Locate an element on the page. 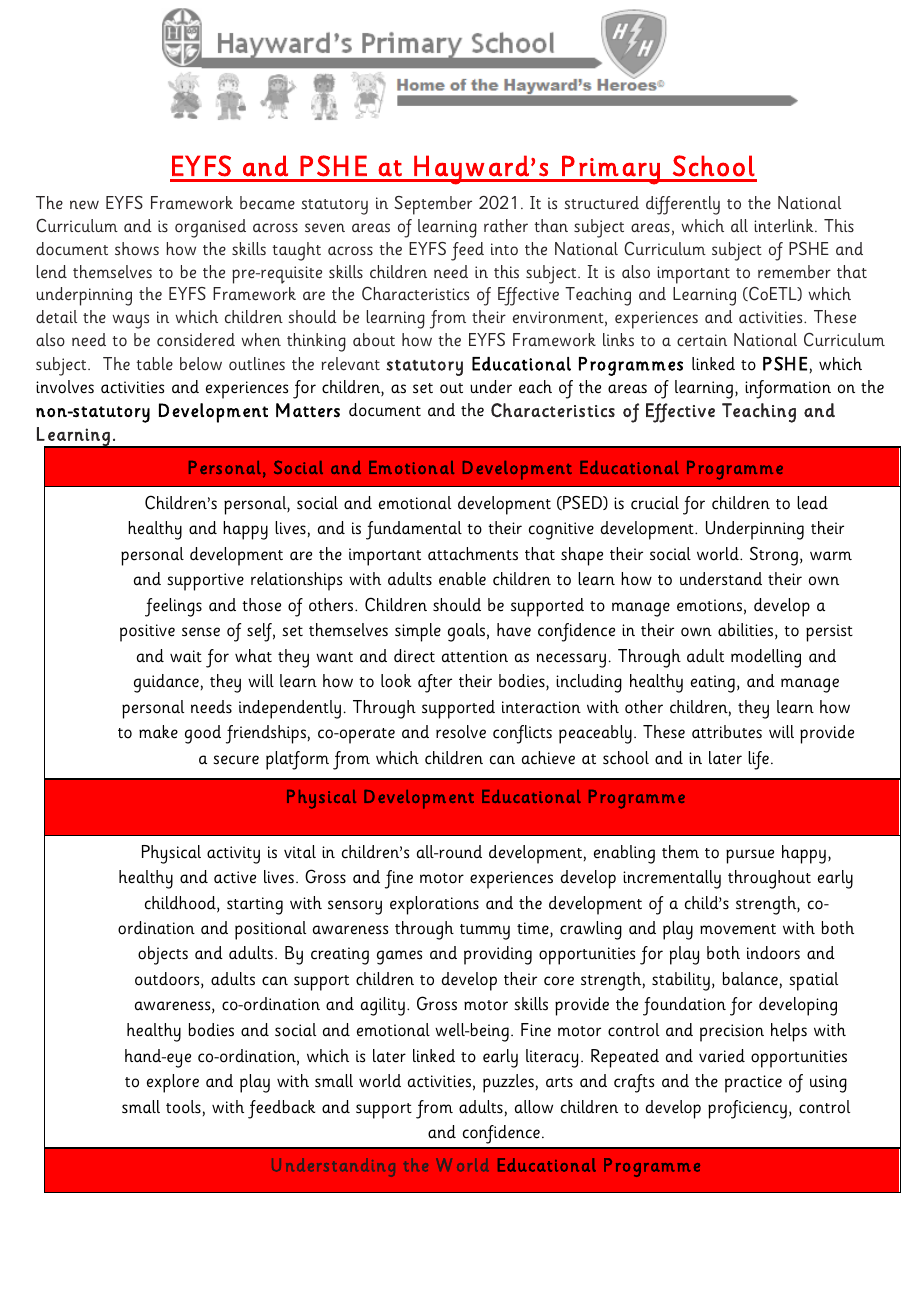 The width and height of the page is (924, 1307). feelings is located at coordinates (173, 607).
